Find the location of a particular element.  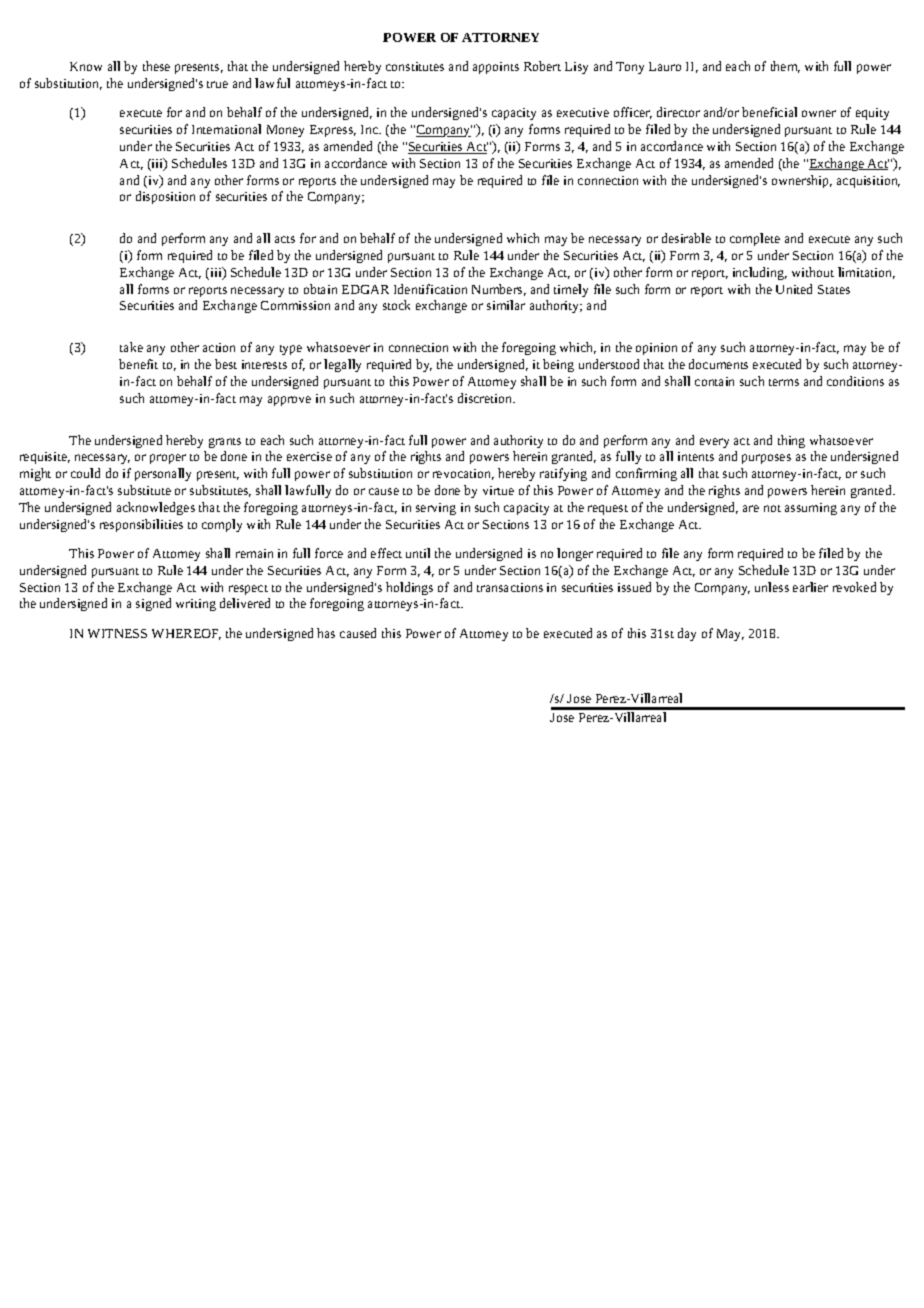

not is located at coordinates (772, 508).
